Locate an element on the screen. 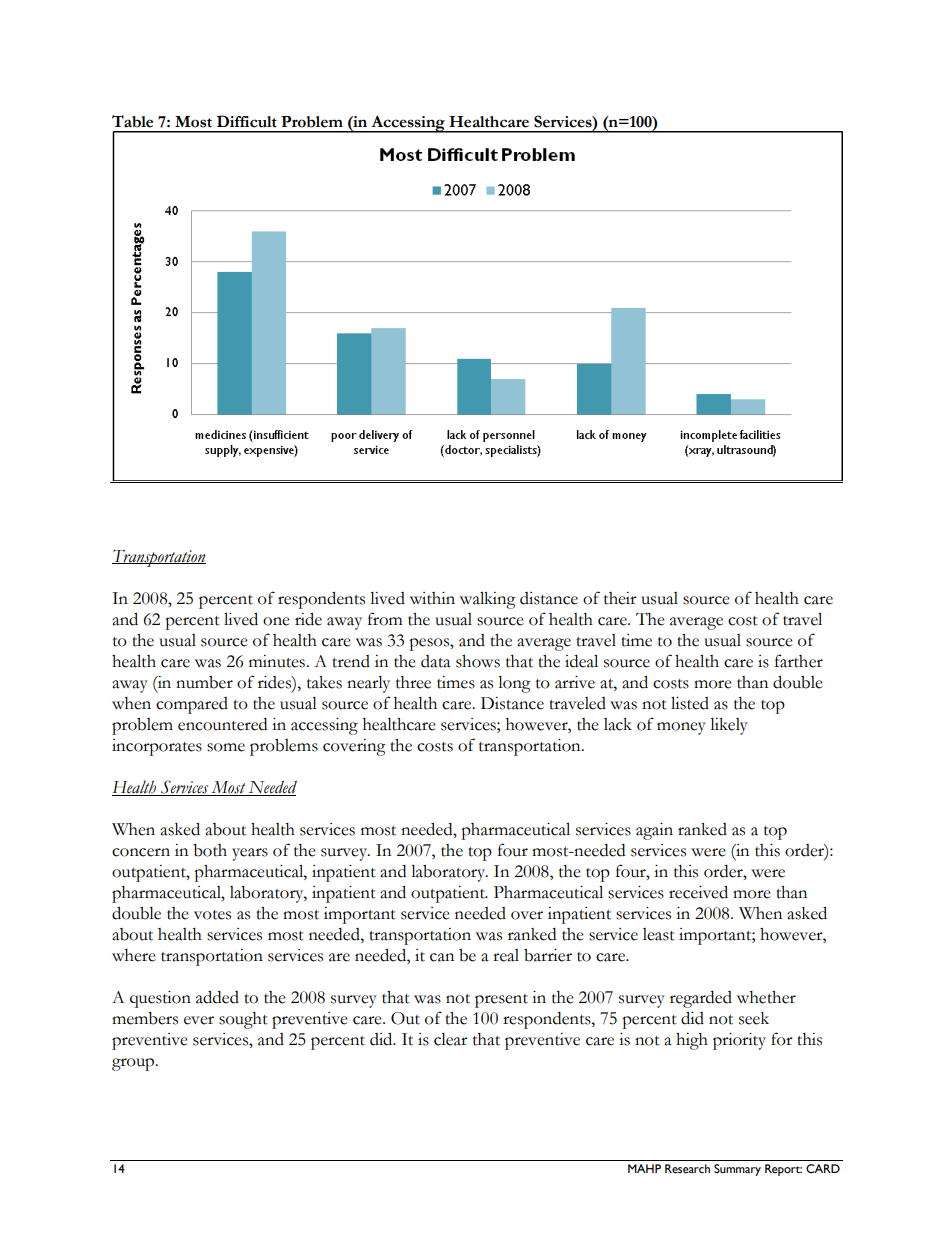 The height and width of the screenshot is (1233, 952). Difficult is located at coordinates (247, 121).
